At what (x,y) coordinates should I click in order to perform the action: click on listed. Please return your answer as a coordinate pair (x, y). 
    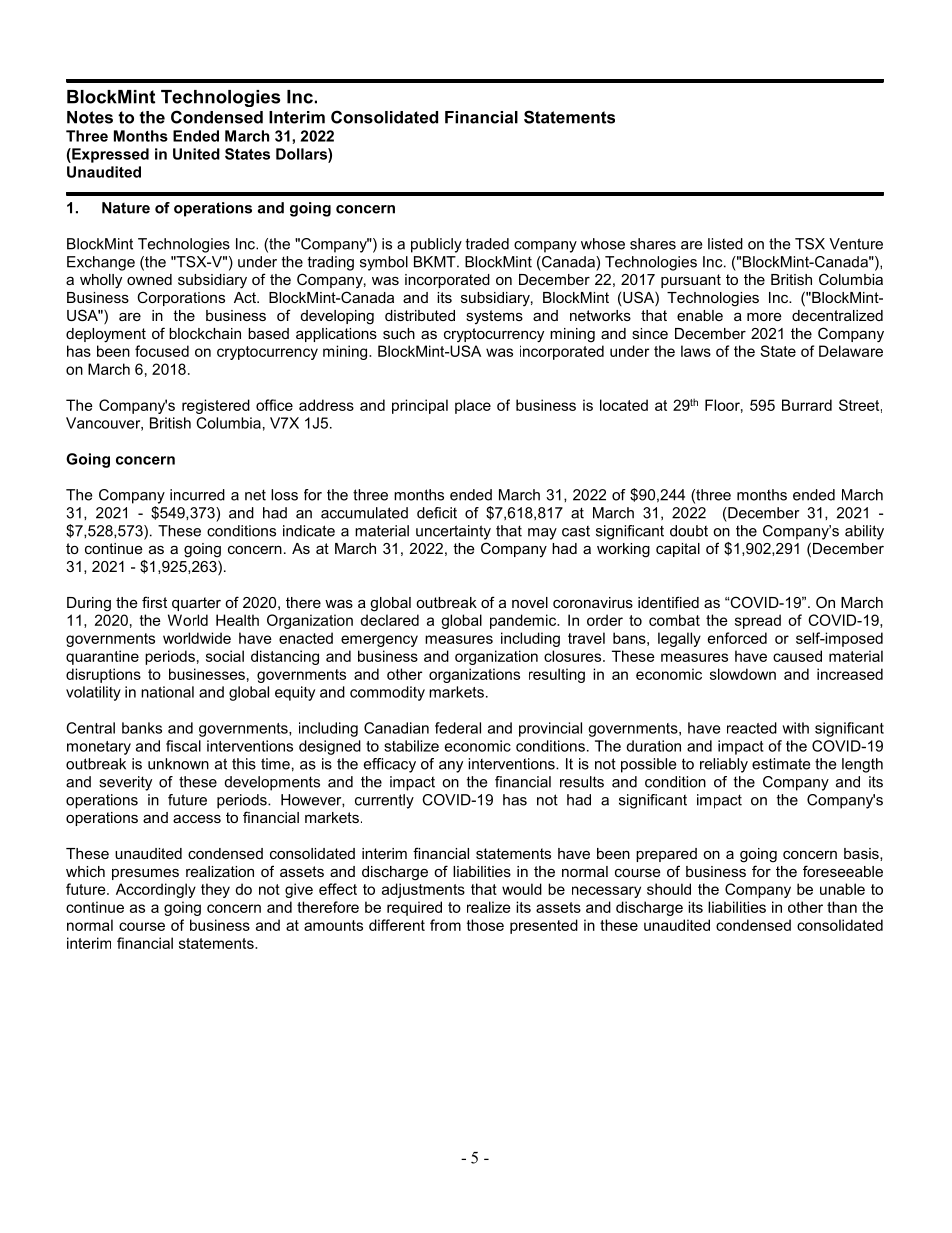
    Looking at the image, I should click on (725, 244).
